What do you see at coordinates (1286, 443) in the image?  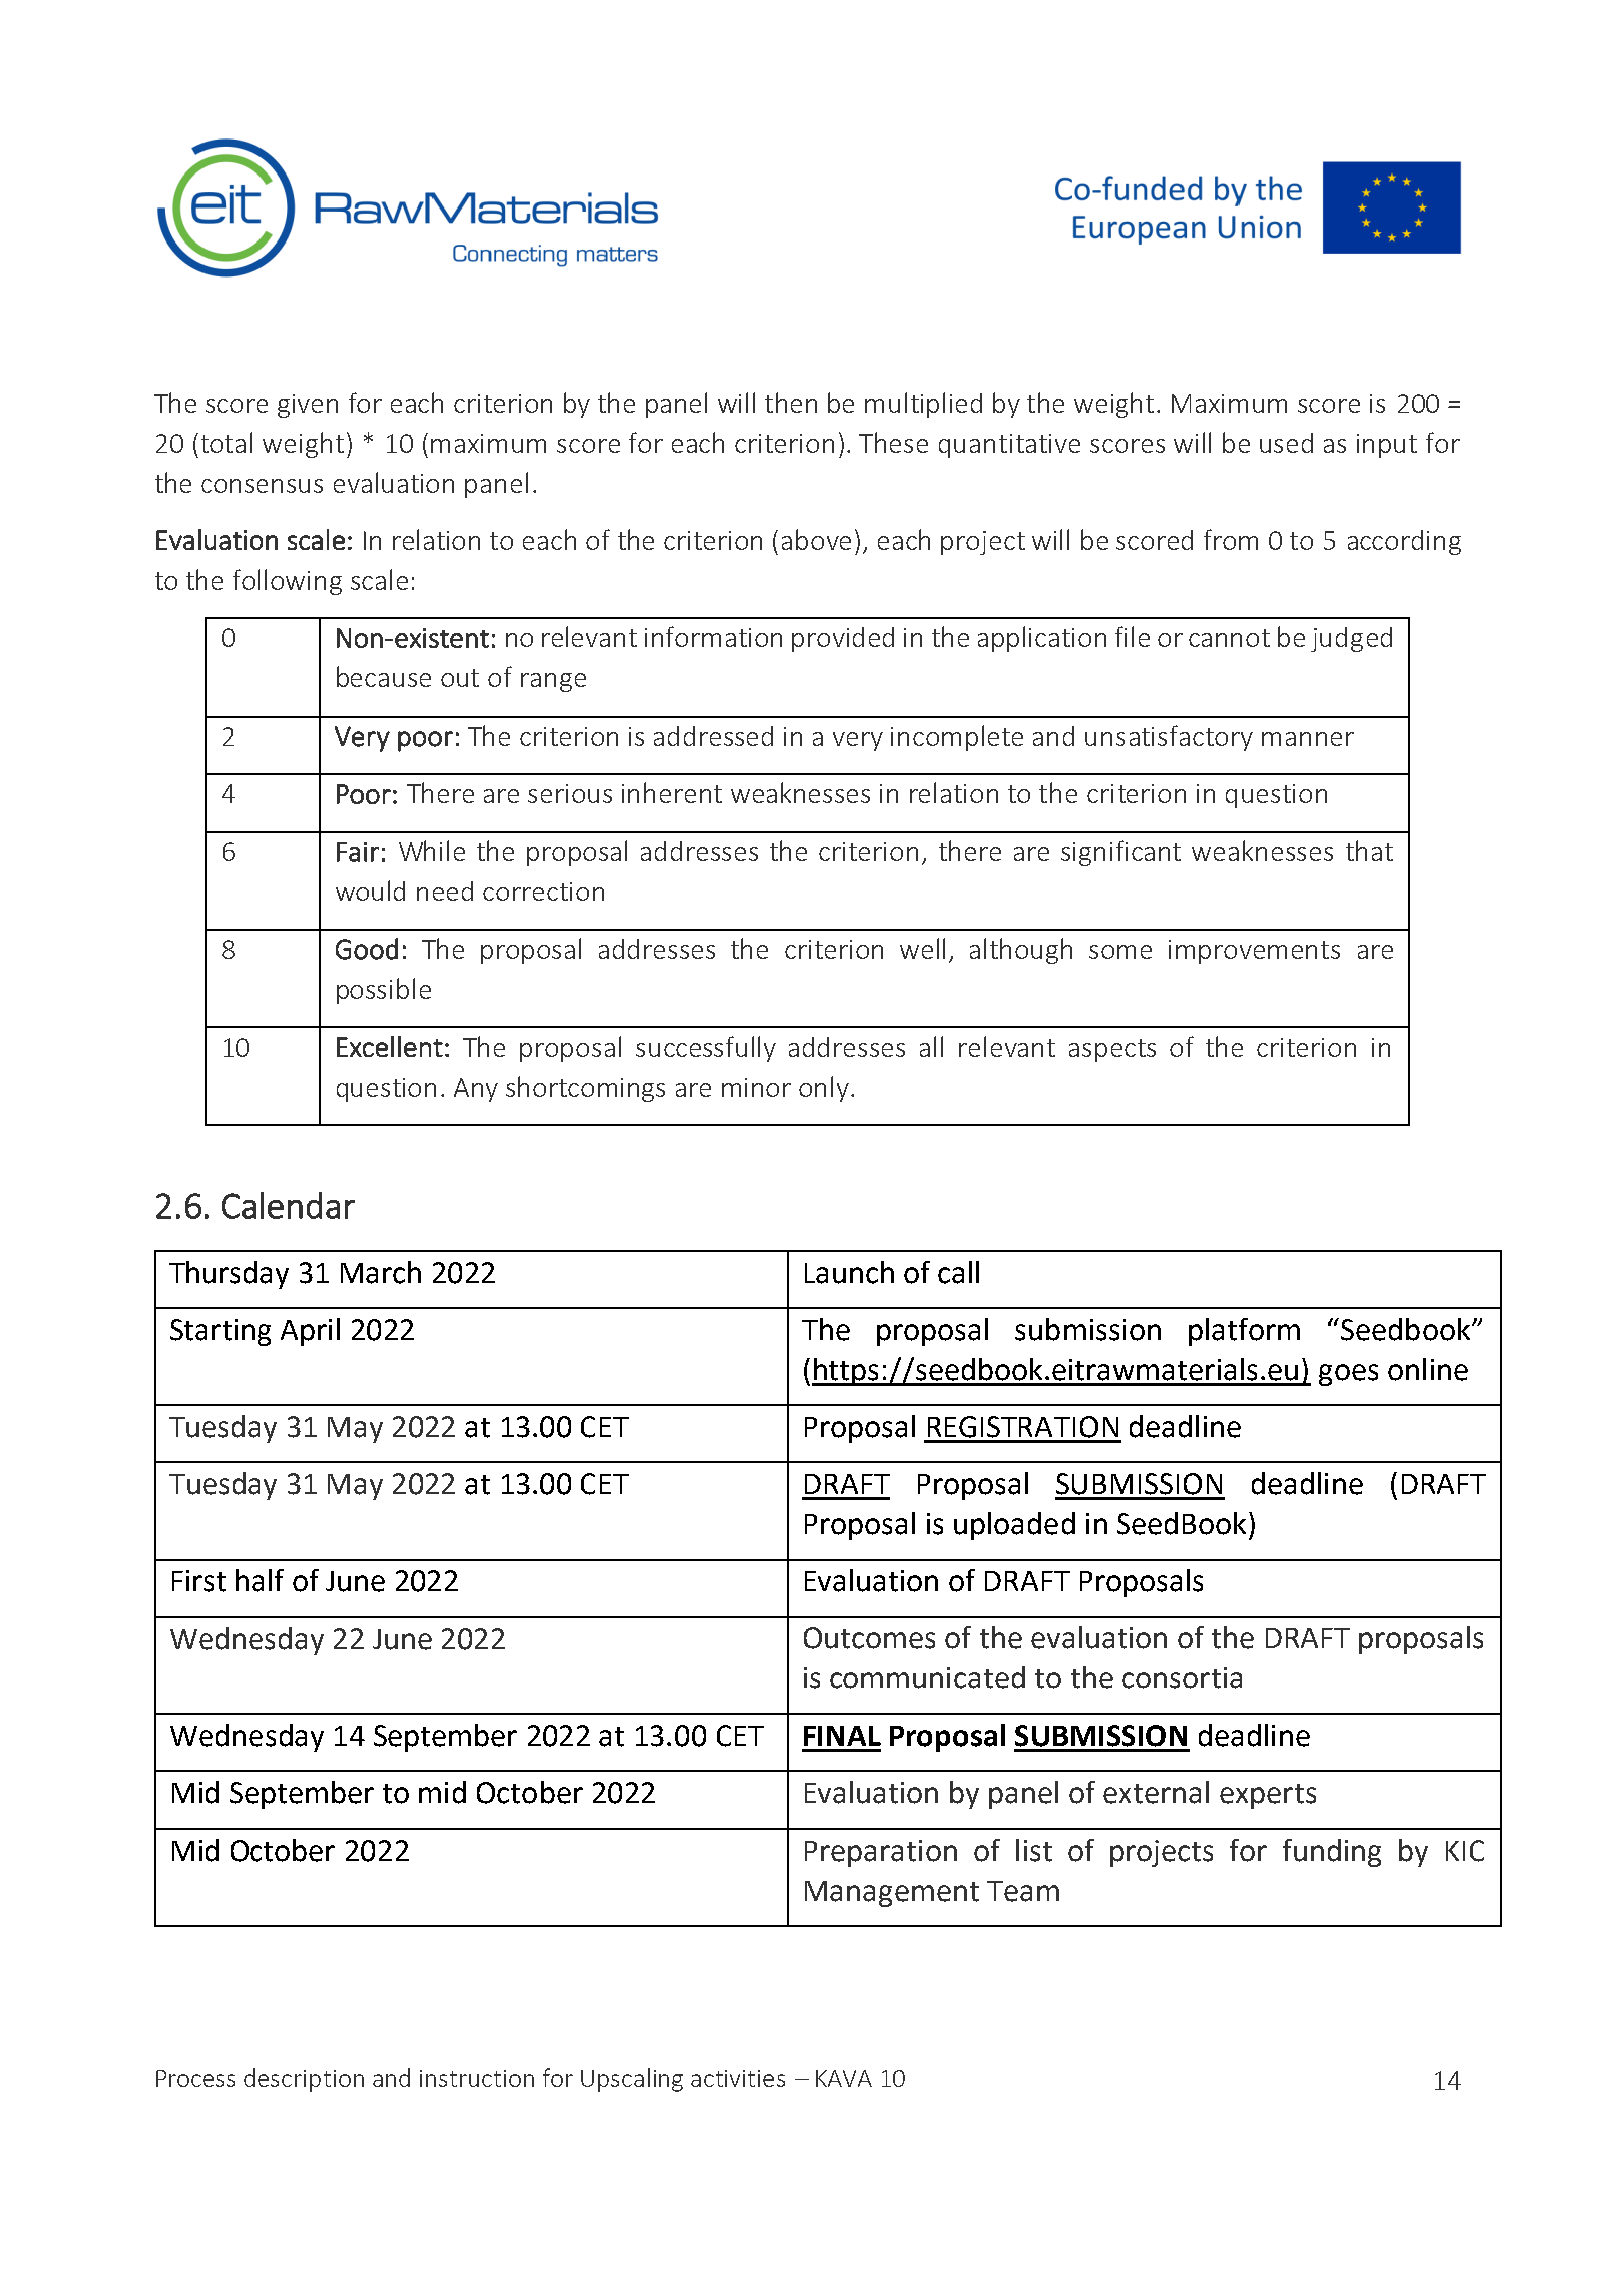 I see `used` at bounding box center [1286, 443].
